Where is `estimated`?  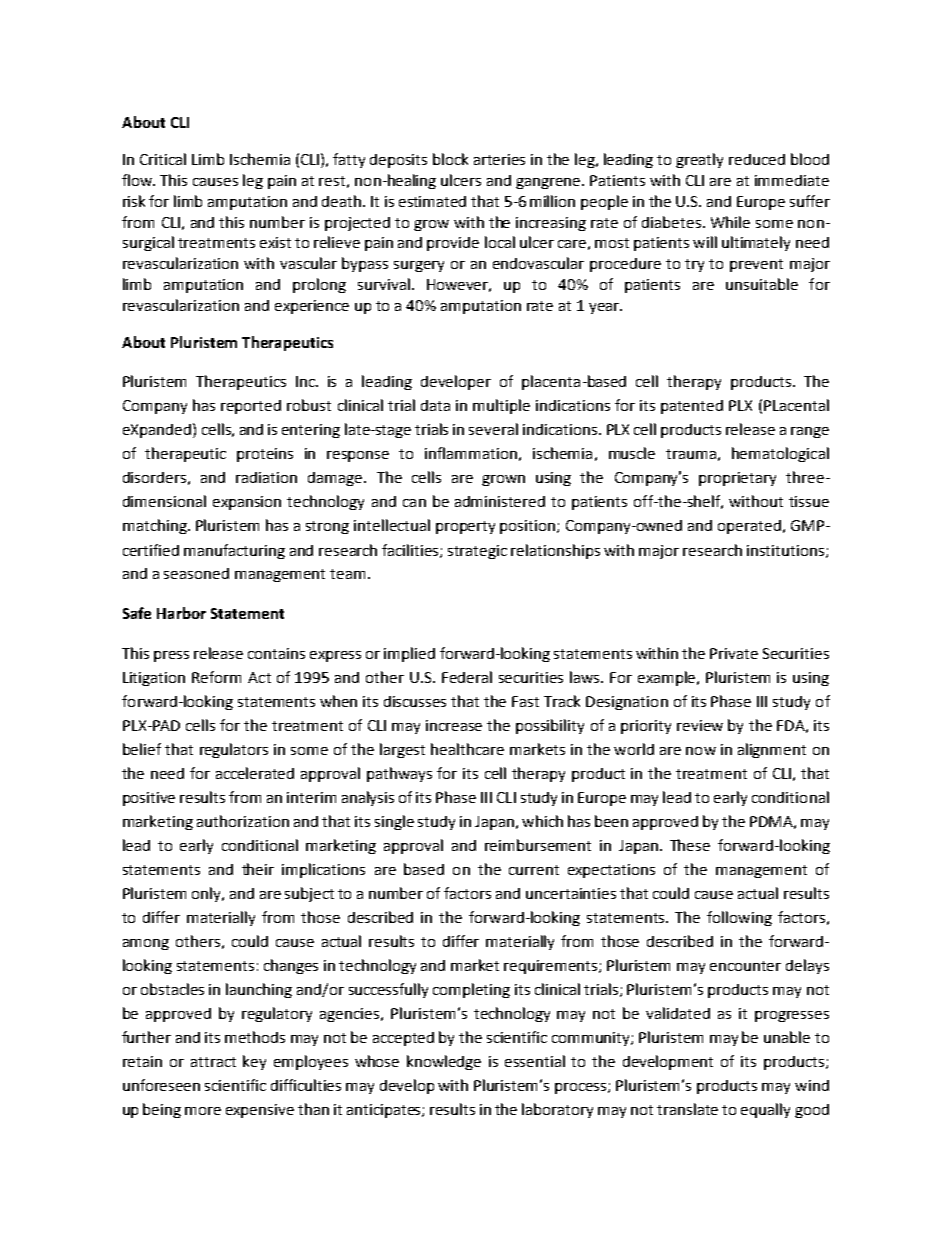 estimated is located at coordinates (432, 201).
